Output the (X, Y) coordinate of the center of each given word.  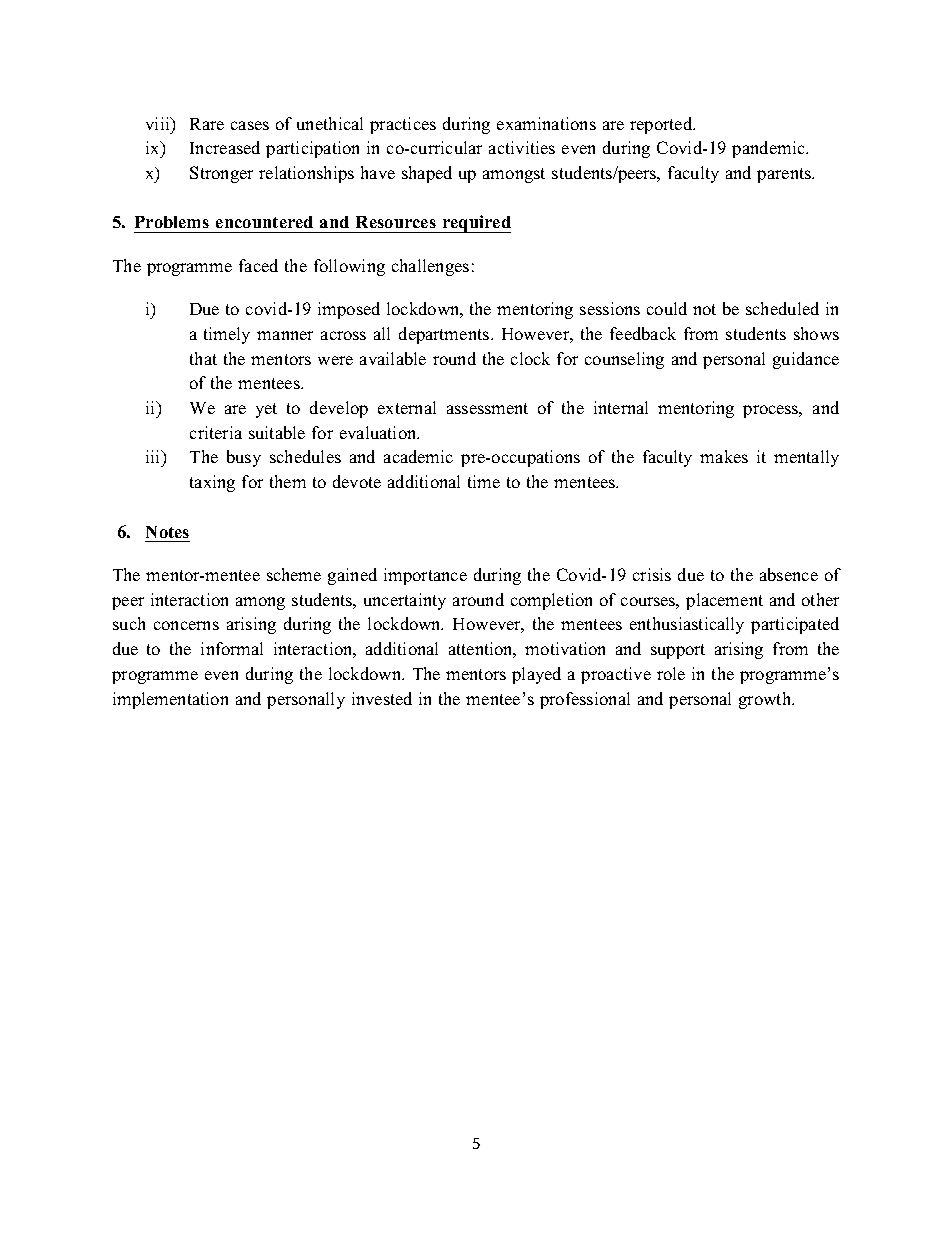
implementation (170, 700)
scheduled (782, 308)
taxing (212, 483)
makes (724, 456)
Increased (225, 147)
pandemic (769, 149)
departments (444, 335)
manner (285, 335)
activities (522, 147)
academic (418, 456)
